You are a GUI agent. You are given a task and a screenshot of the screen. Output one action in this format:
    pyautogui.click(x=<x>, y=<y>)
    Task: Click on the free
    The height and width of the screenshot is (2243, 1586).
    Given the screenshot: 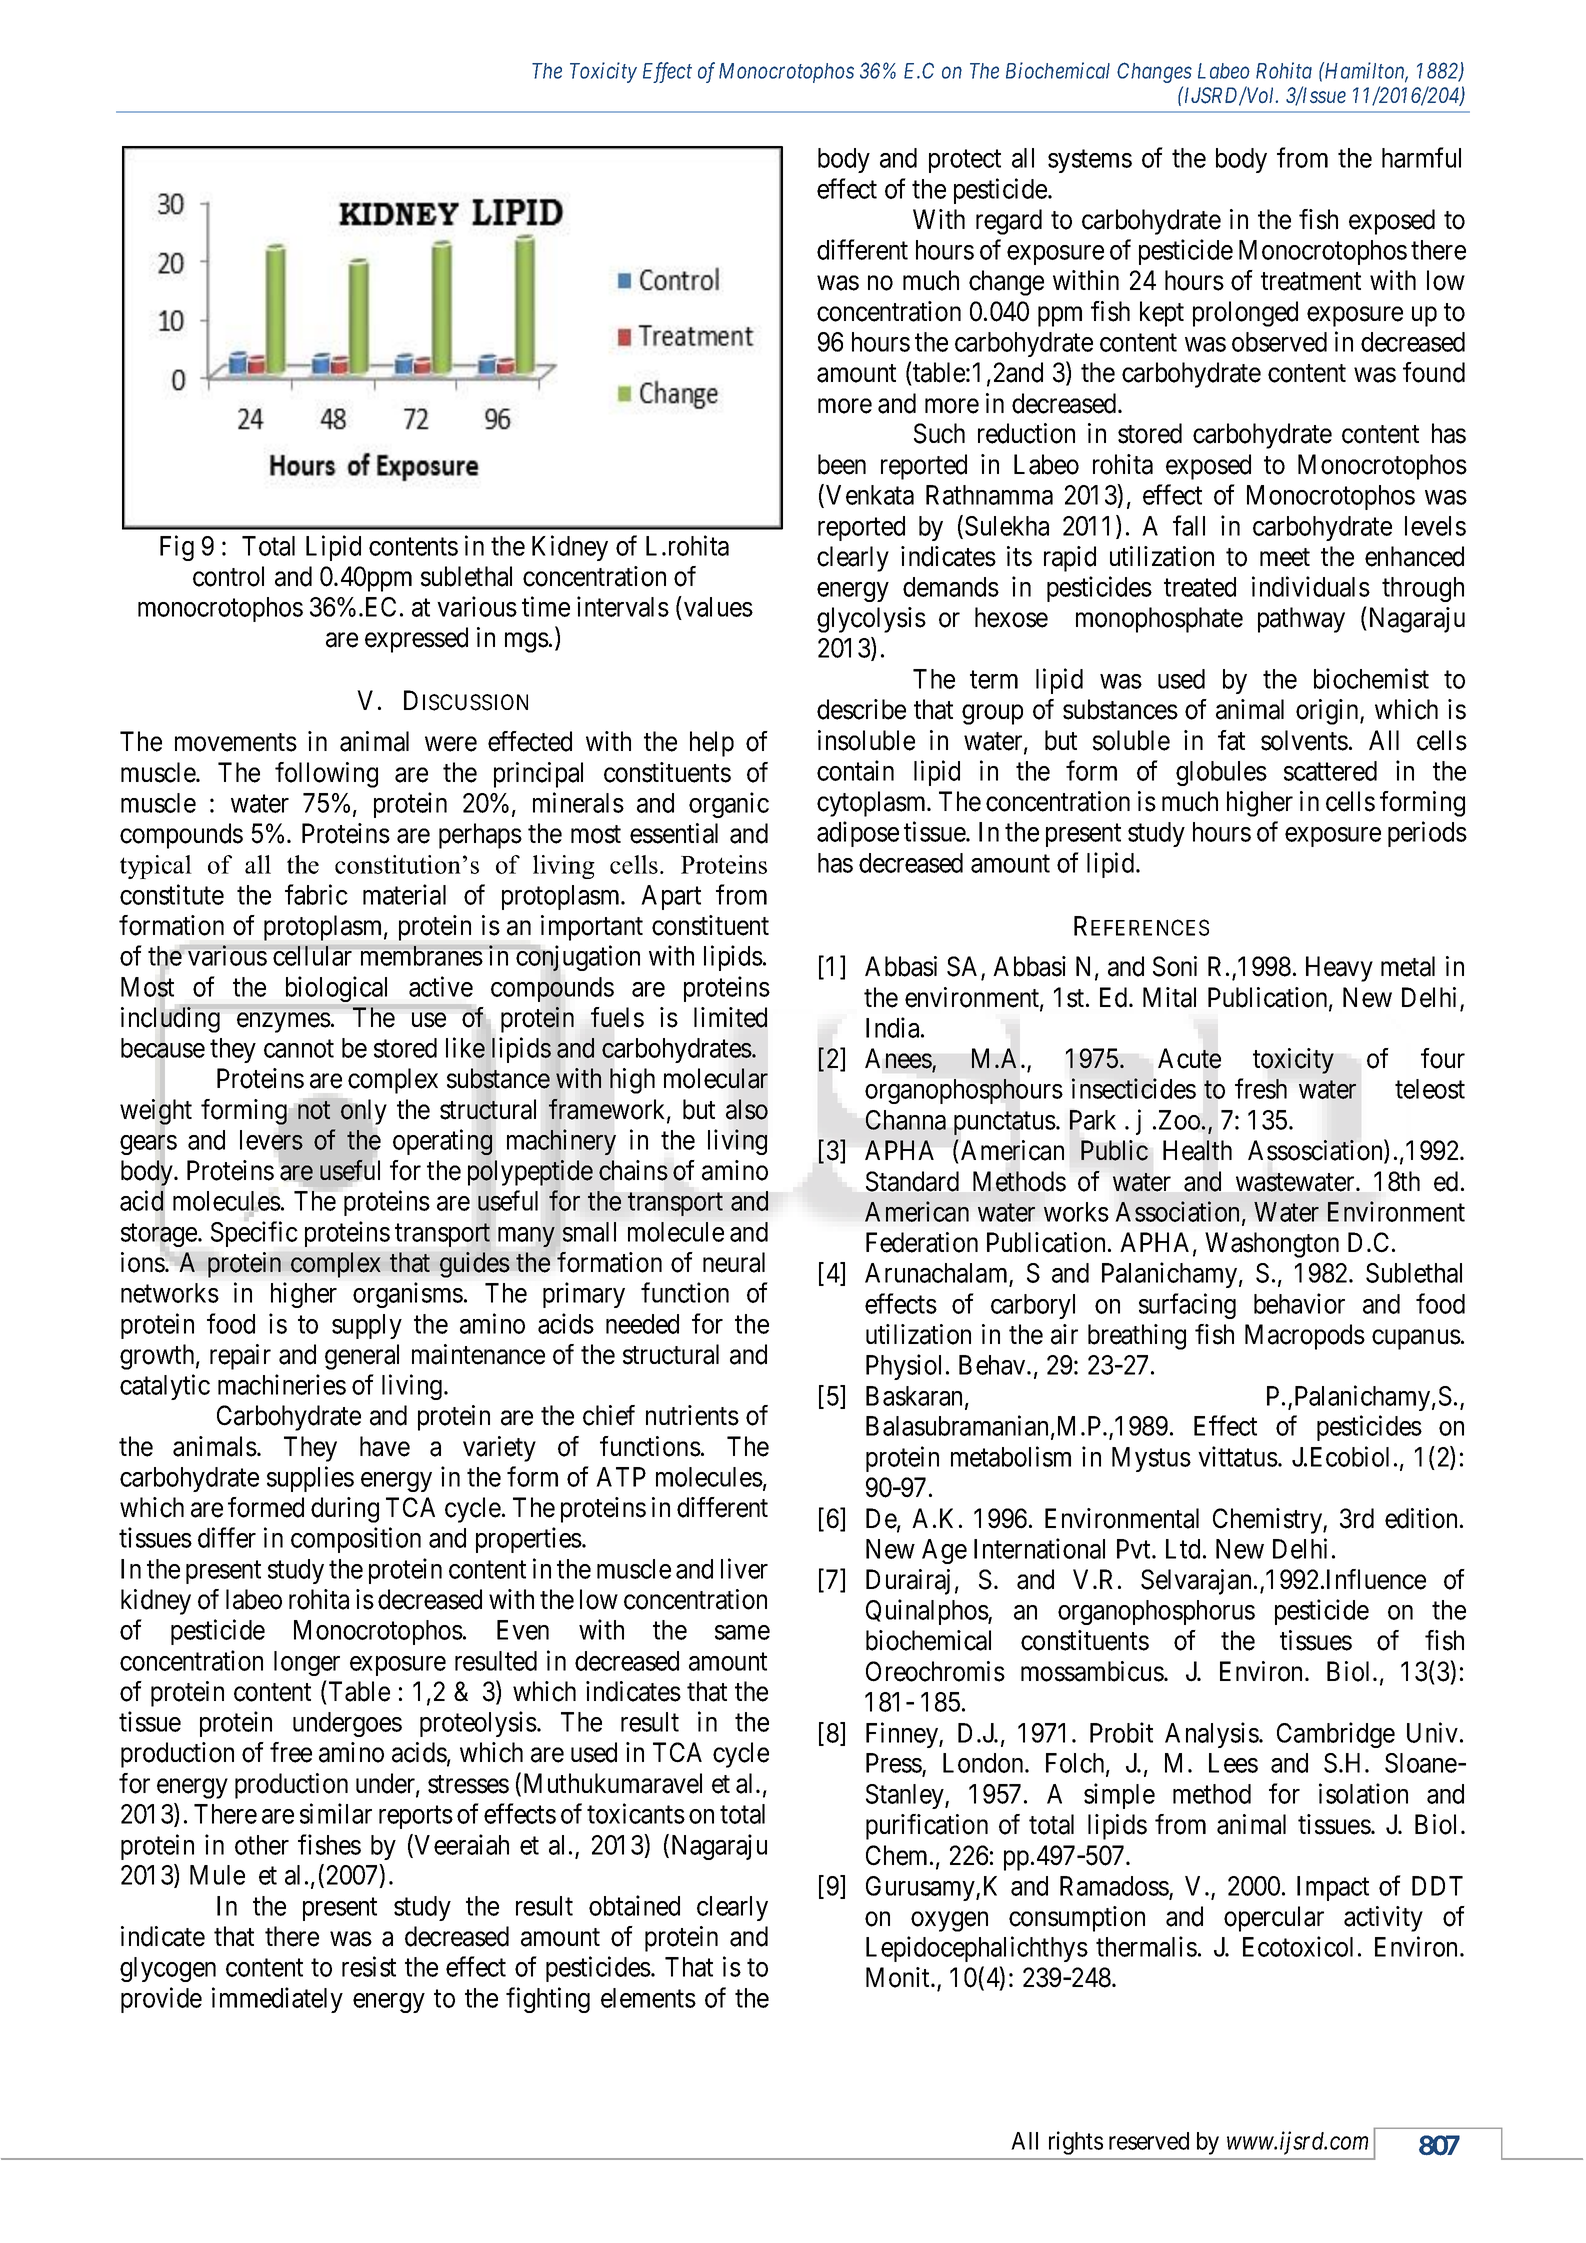 What is the action you would take?
    pyautogui.click(x=291, y=1752)
